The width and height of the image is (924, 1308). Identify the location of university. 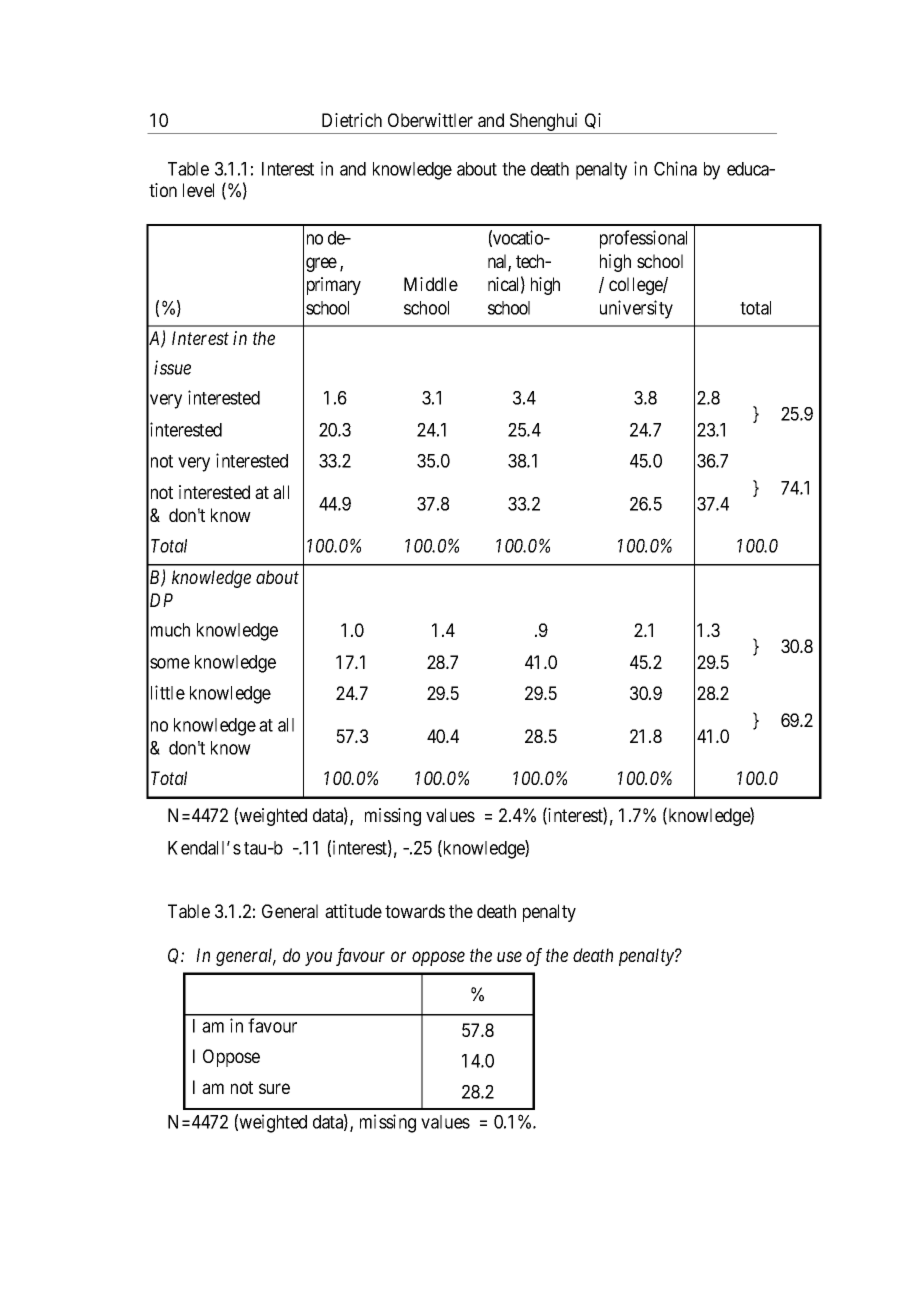
(636, 309).
